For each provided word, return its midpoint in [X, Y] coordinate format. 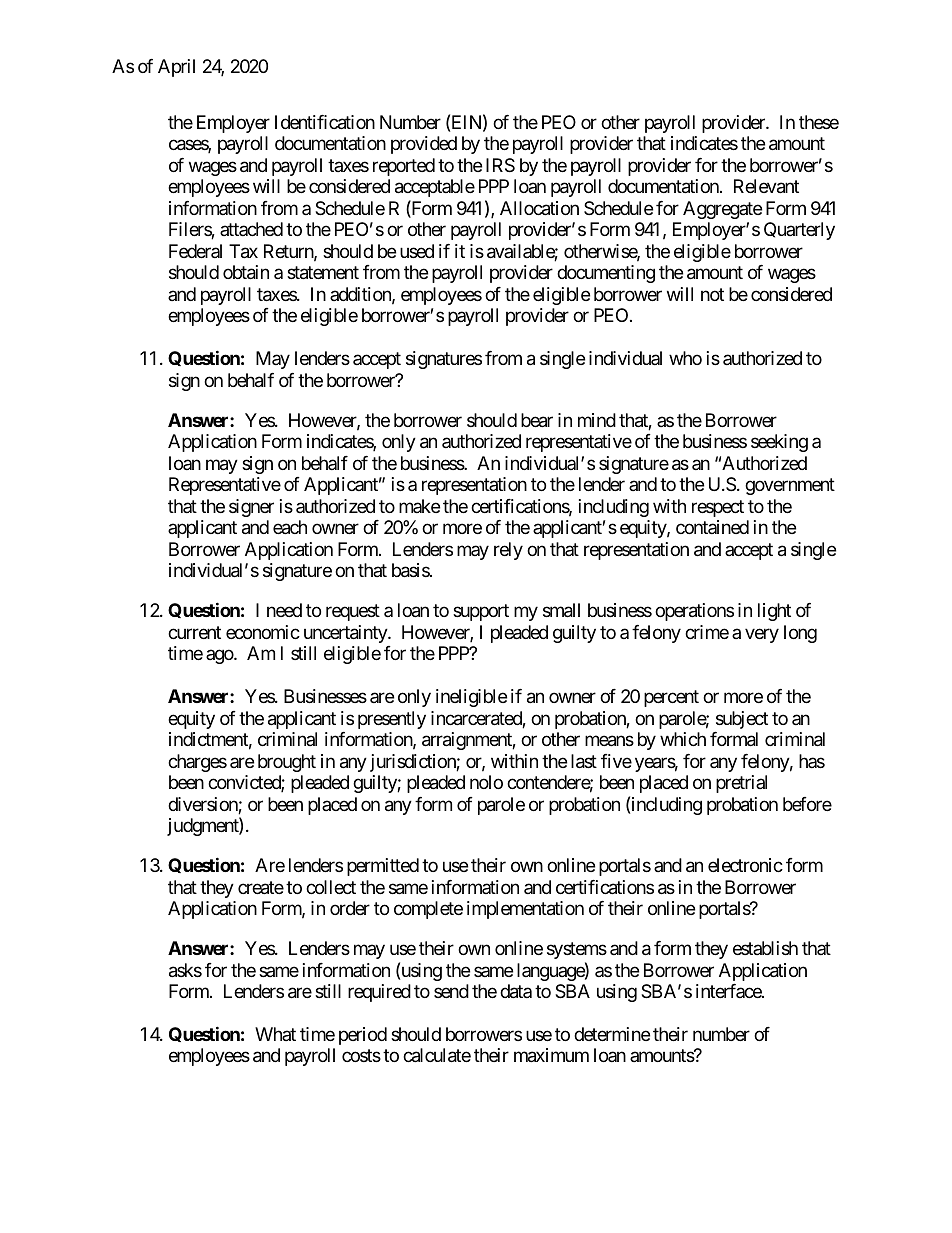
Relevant [766, 186]
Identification [325, 122]
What [275, 1034]
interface [729, 991]
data [516, 991]
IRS [500, 165]
